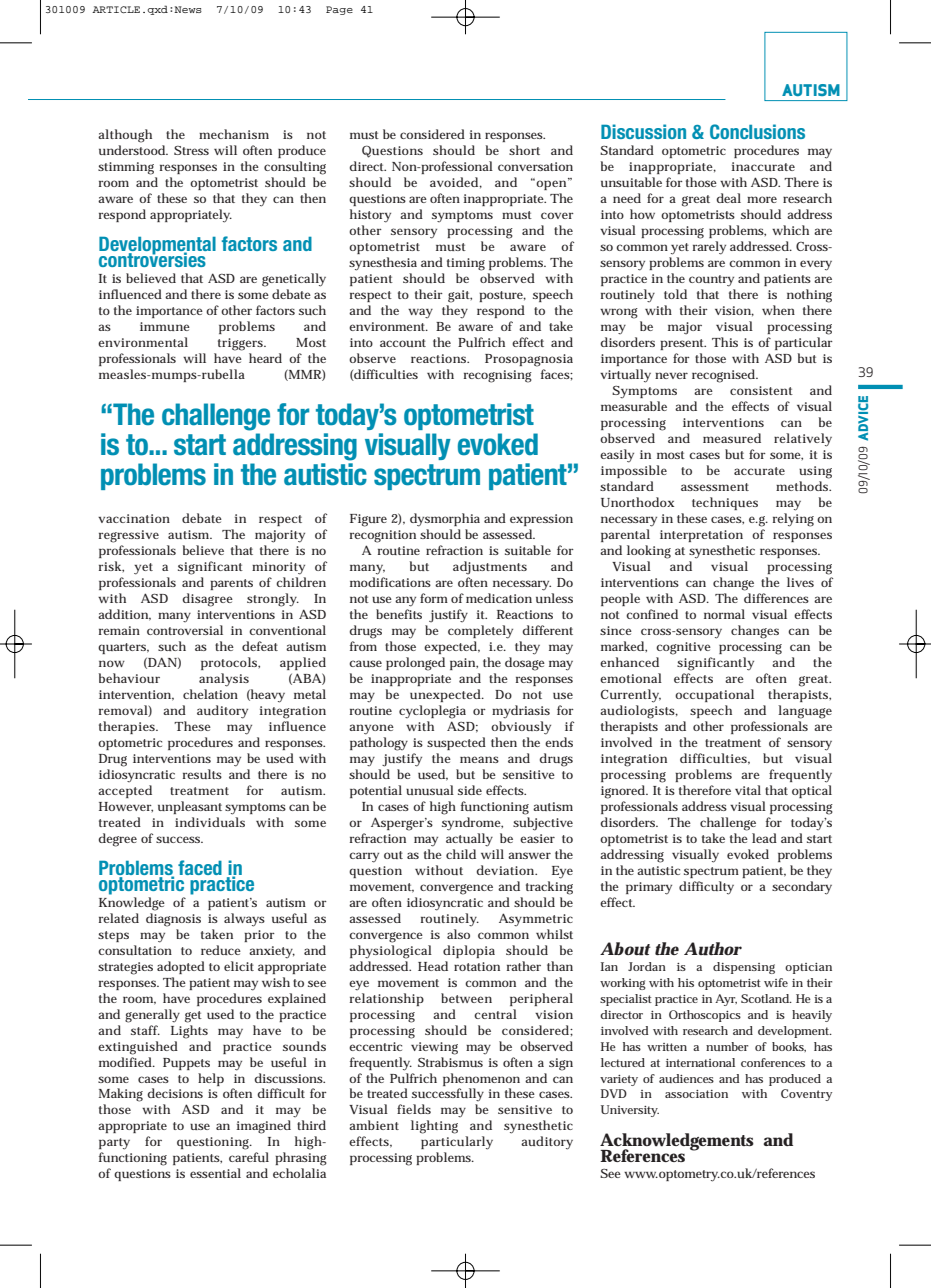 The width and height of the document is (931, 1288). What do you see at coordinates (725, 342) in the document?
I see `This` at bounding box center [725, 342].
